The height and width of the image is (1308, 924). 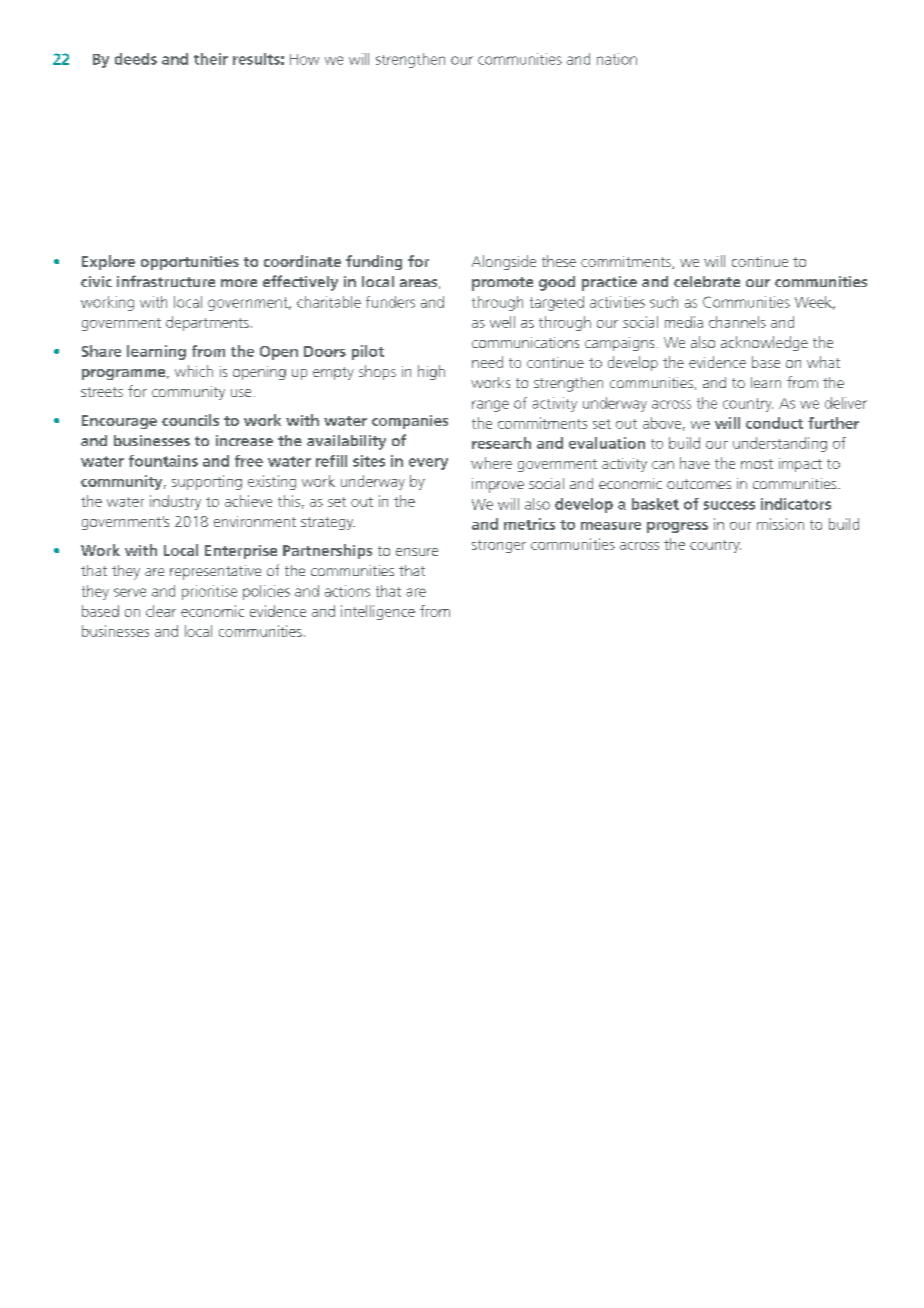 I want to click on opportunities, so click(x=190, y=263).
